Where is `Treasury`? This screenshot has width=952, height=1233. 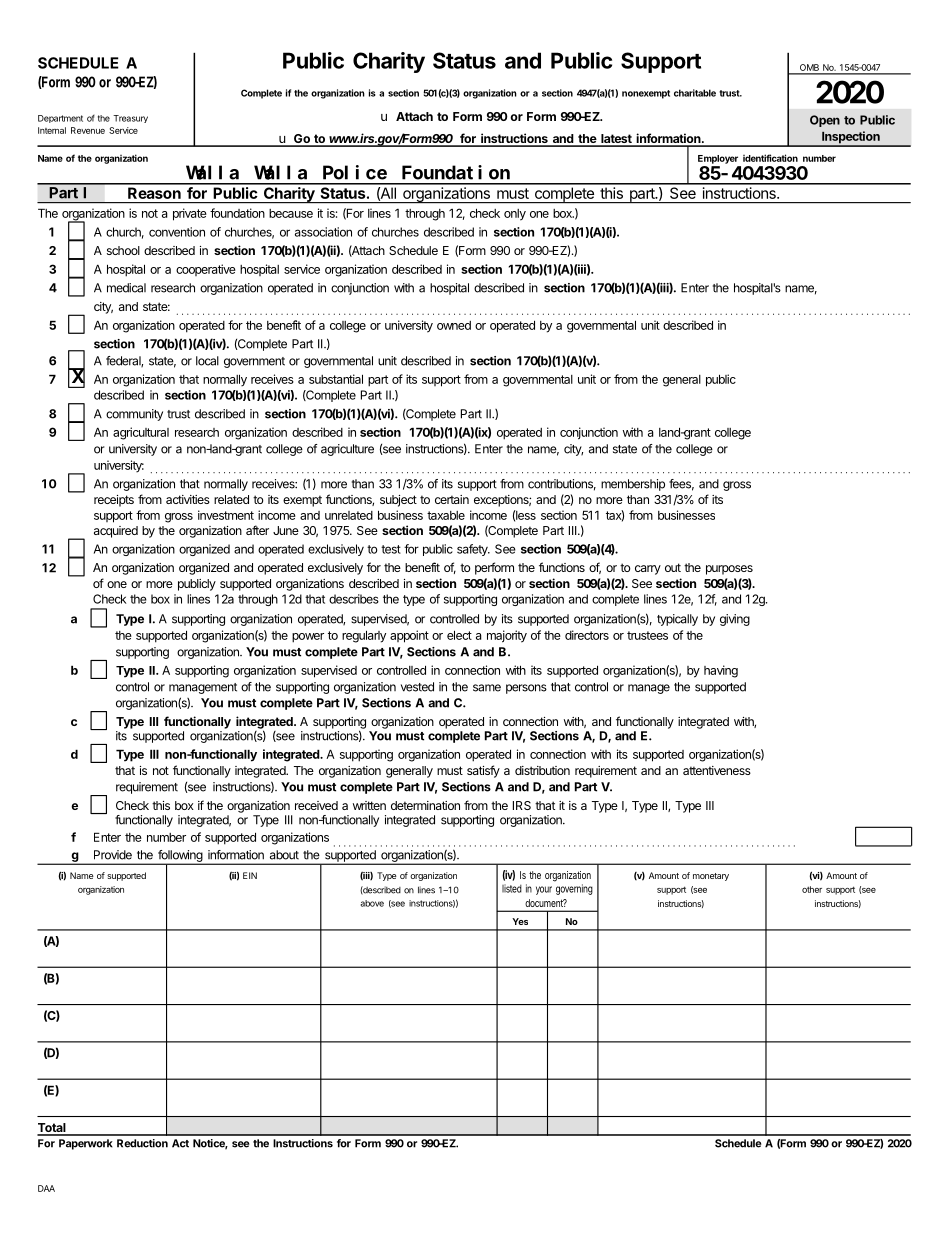 Treasury is located at coordinates (130, 119).
